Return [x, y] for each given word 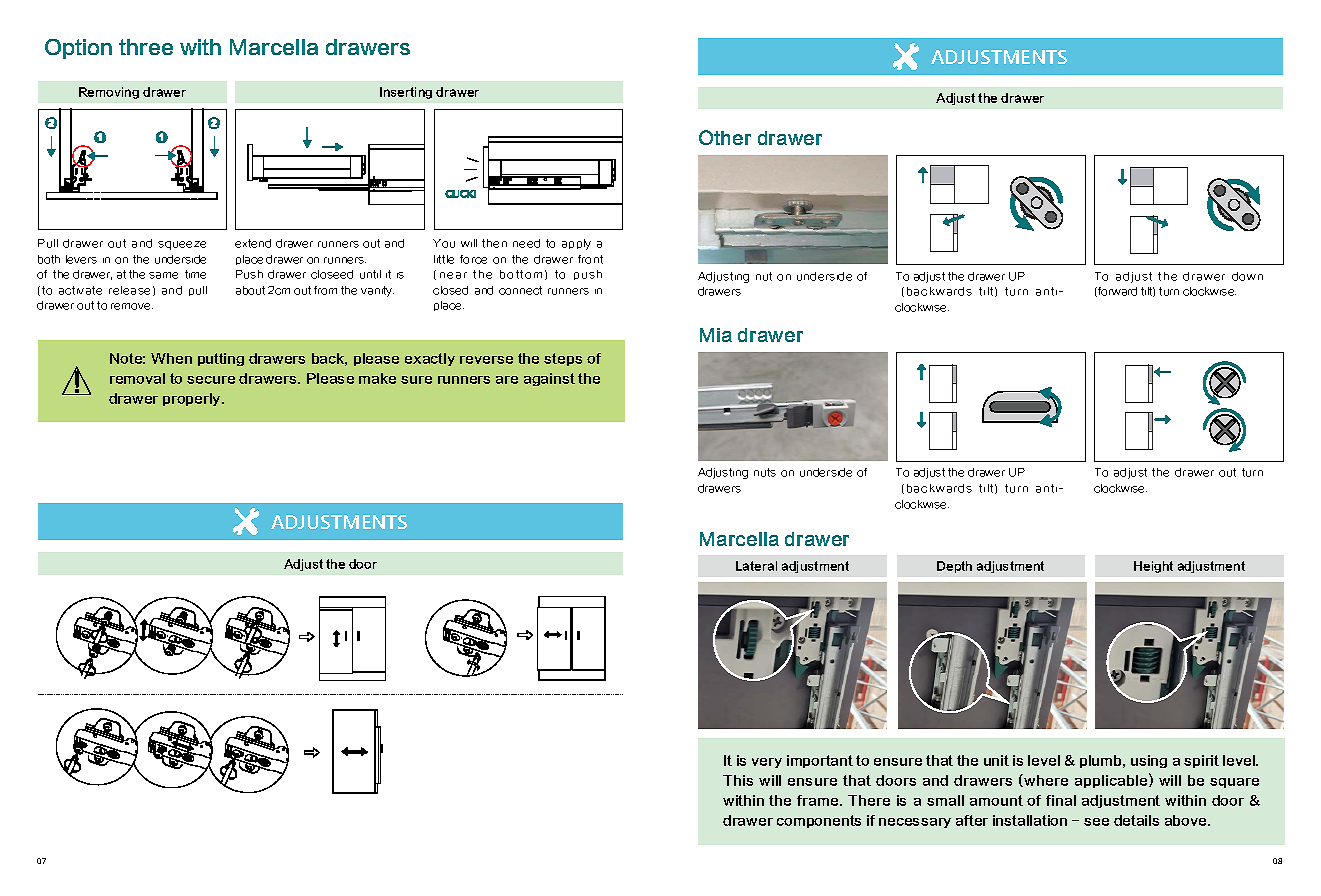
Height [1153, 567]
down [1247, 276]
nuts [765, 472]
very [767, 763]
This [738, 780]
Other [725, 137]
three [146, 47]
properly [193, 399]
